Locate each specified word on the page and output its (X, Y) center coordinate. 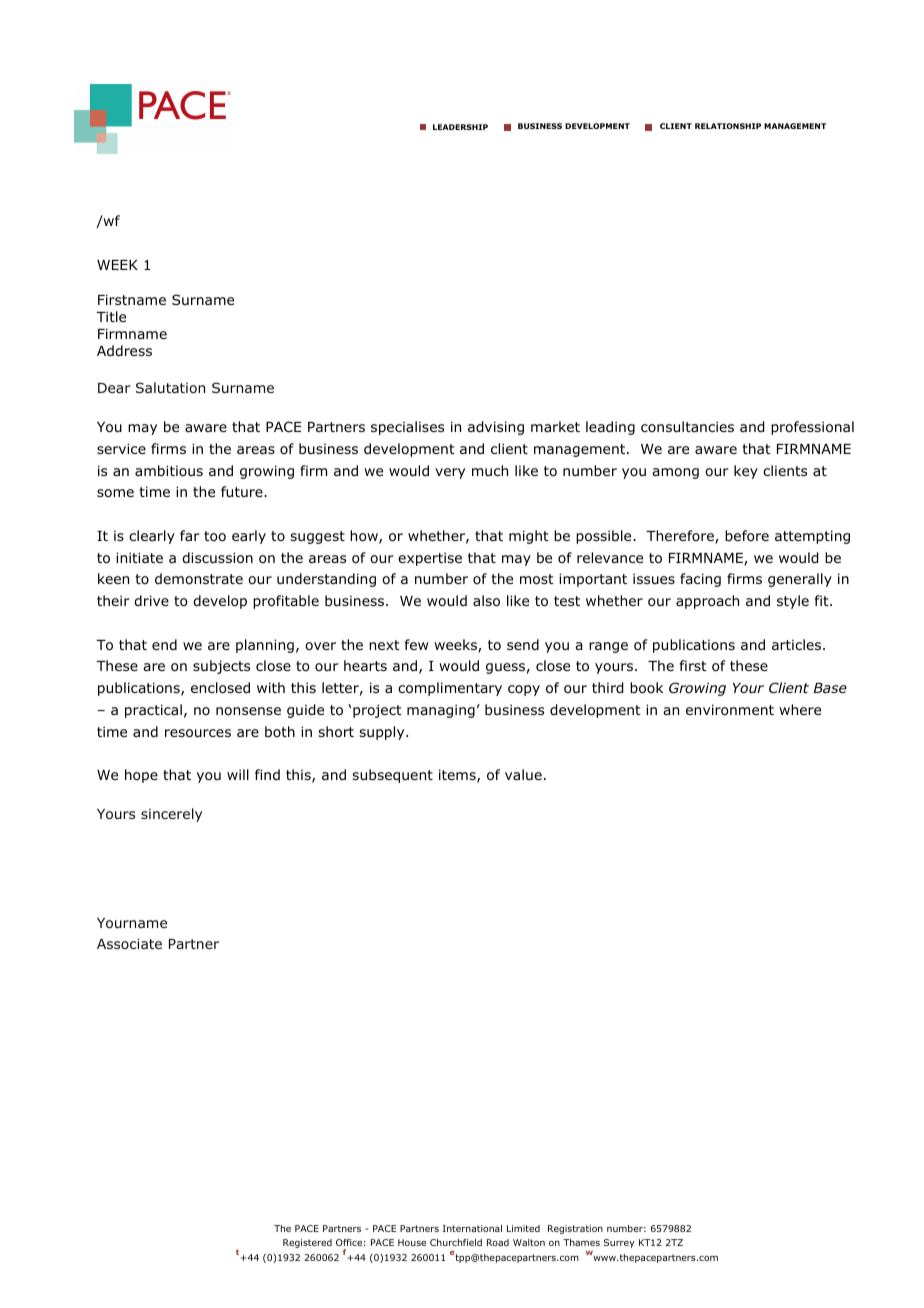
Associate (129, 943)
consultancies (687, 426)
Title (111, 316)
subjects (221, 667)
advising (496, 428)
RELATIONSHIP (728, 126)
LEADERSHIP (460, 127)
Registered (307, 1243)
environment (730, 710)
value (523, 774)
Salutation (170, 387)
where (800, 709)
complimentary (450, 689)
